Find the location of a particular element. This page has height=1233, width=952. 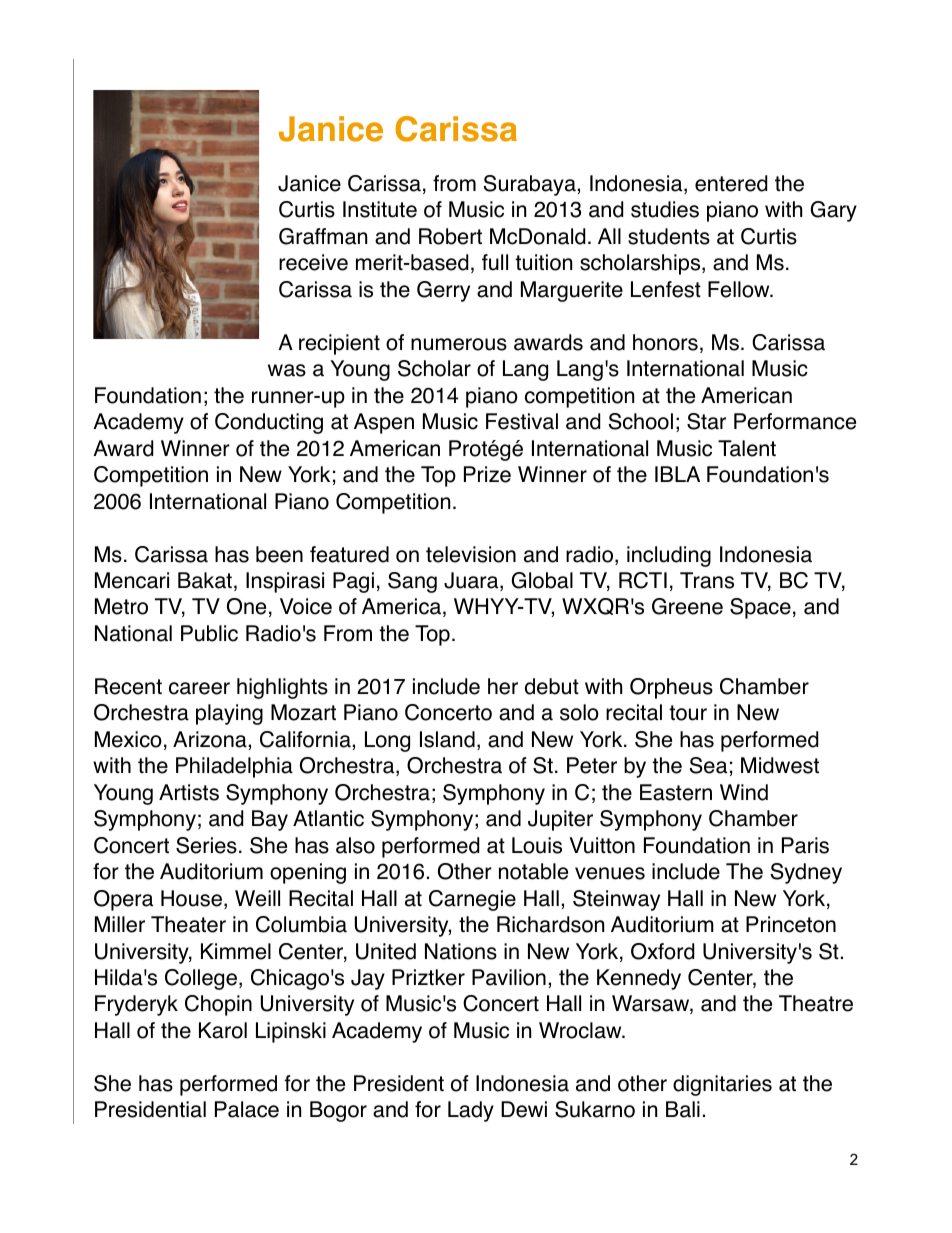

Palace is located at coordinates (247, 1109).
